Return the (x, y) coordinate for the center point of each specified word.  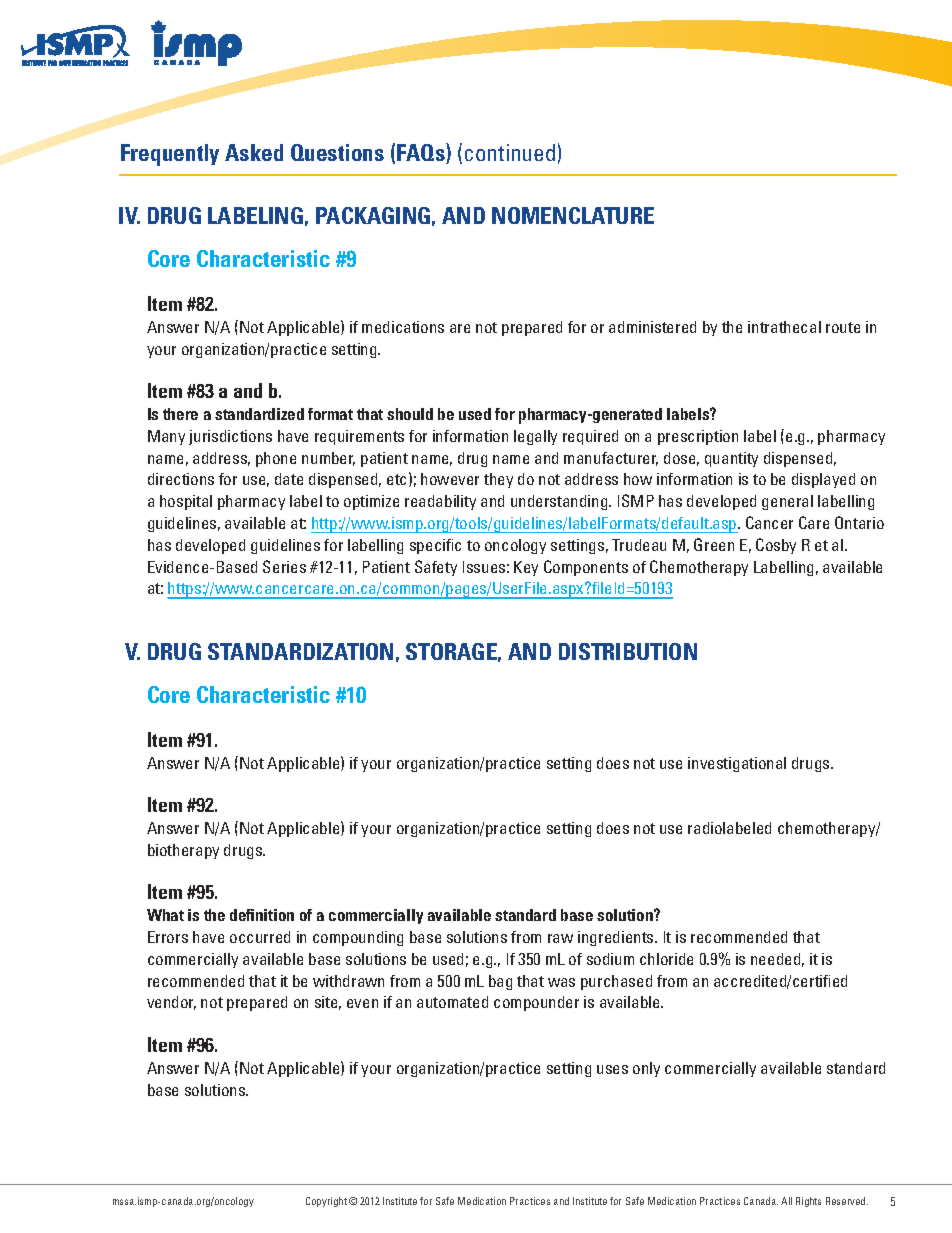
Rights (808, 1202)
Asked (254, 152)
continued (510, 152)
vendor (171, 1003)
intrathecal (784, 327)
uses (612, 1069)
